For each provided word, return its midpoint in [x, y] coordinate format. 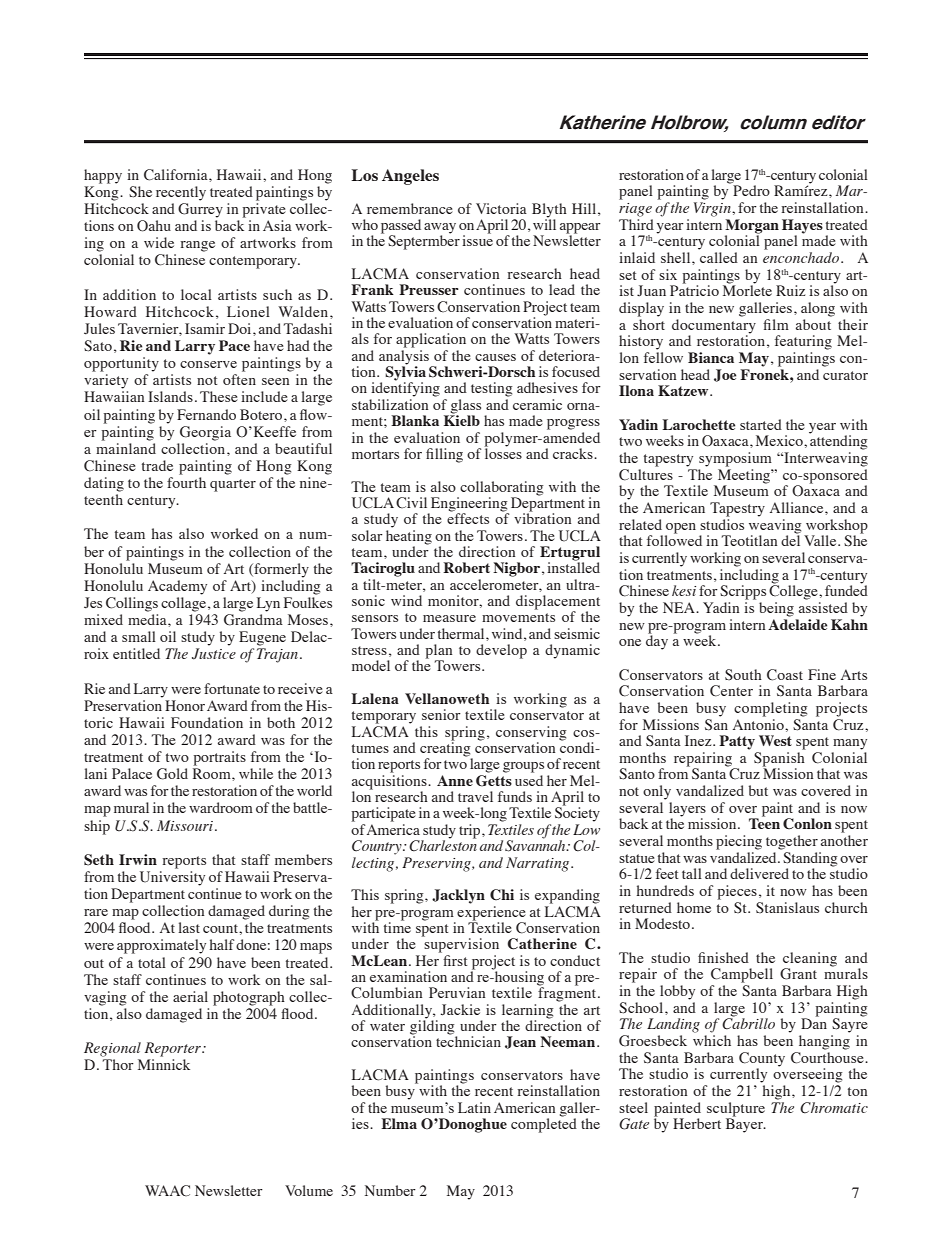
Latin [474, 1107]
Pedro [751, 190]
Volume [309, 1190]
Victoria [501, 208]
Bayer [745, 1124]
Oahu [154, 226]
